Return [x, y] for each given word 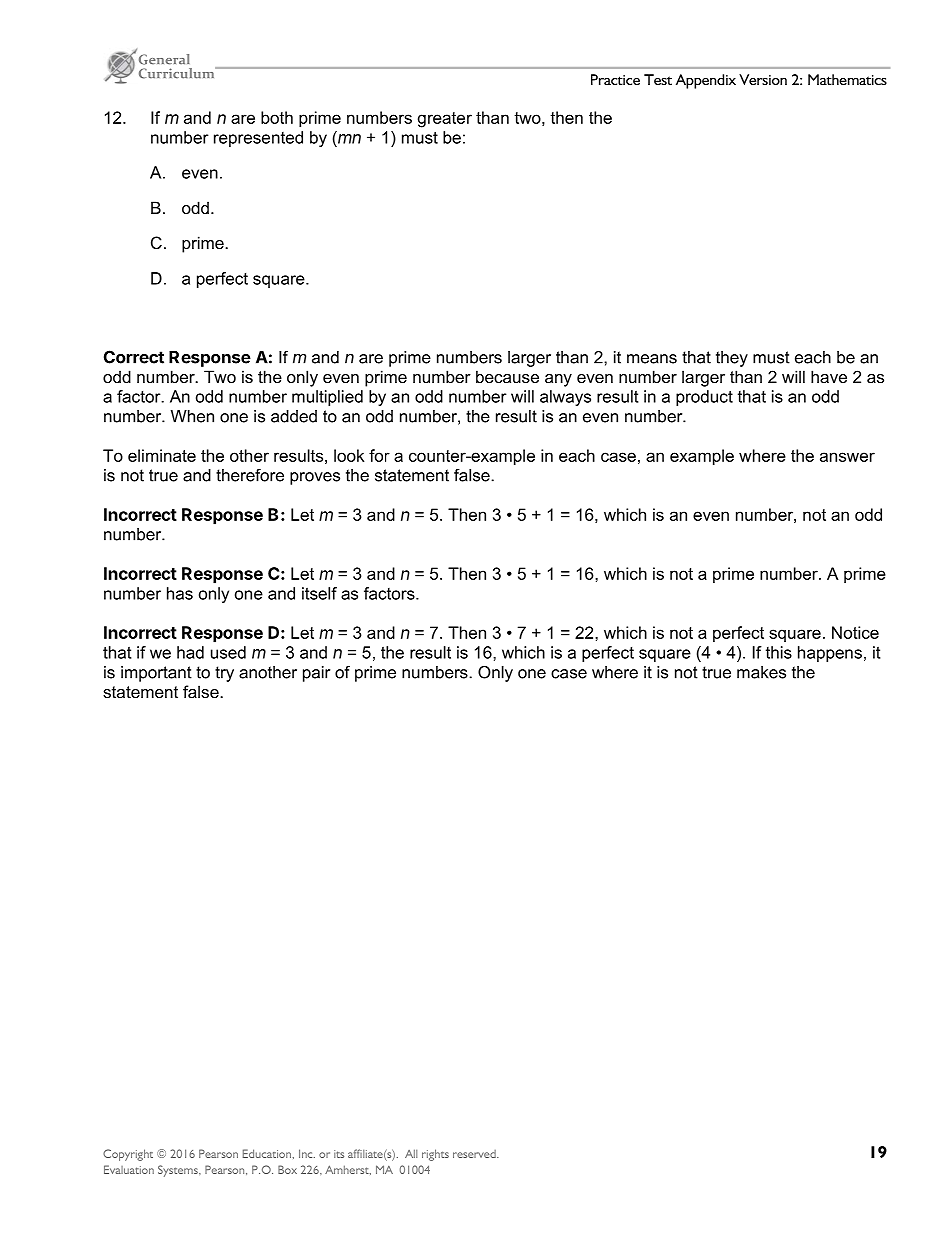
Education [267, 1153]
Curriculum [178, 73]
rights [435, 1155]
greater [445, 120]
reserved [475, 1154]
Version [763, 79]
